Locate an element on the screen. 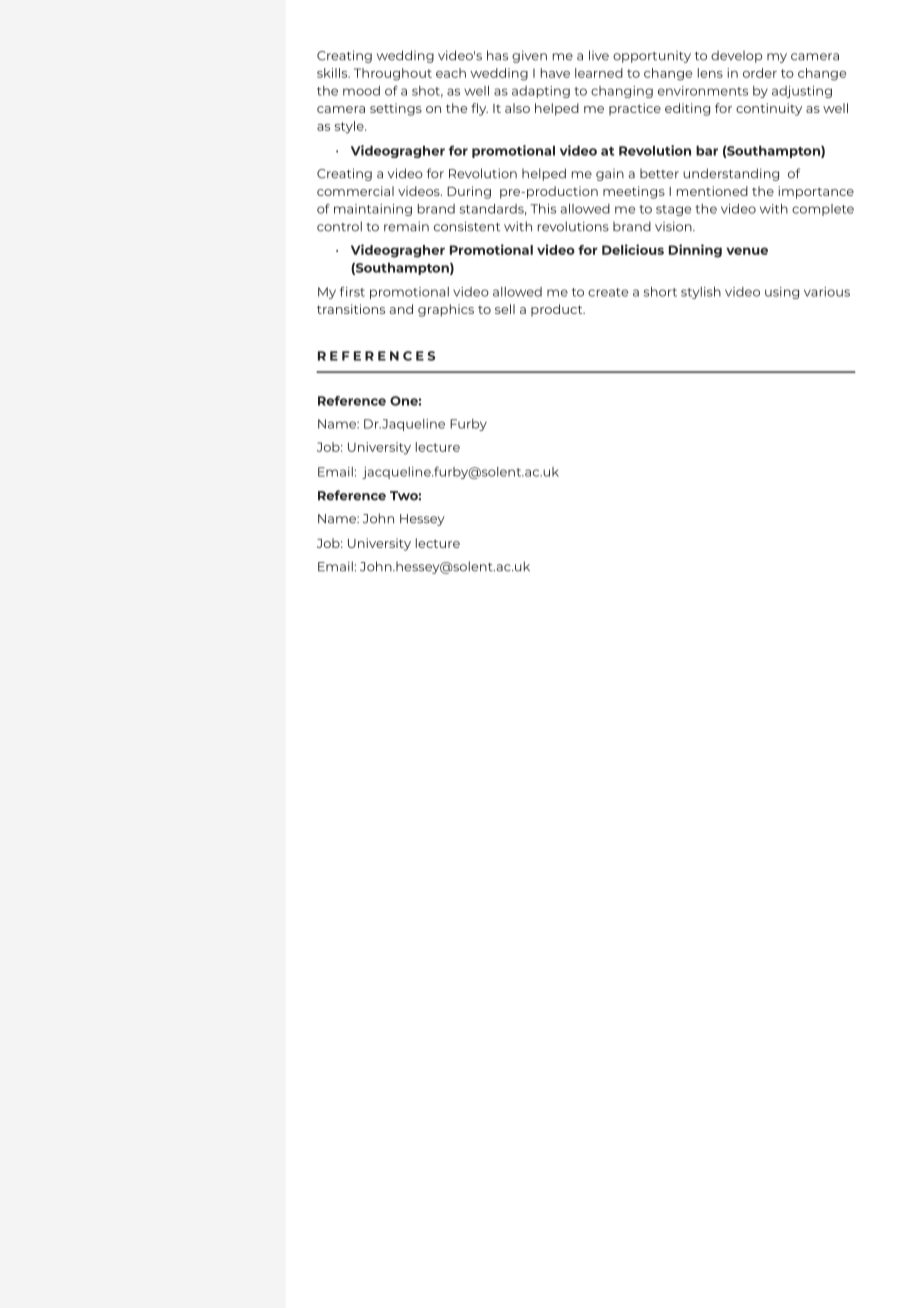 The image size is (924, 1308). live is located at coordinates (599, 55).
